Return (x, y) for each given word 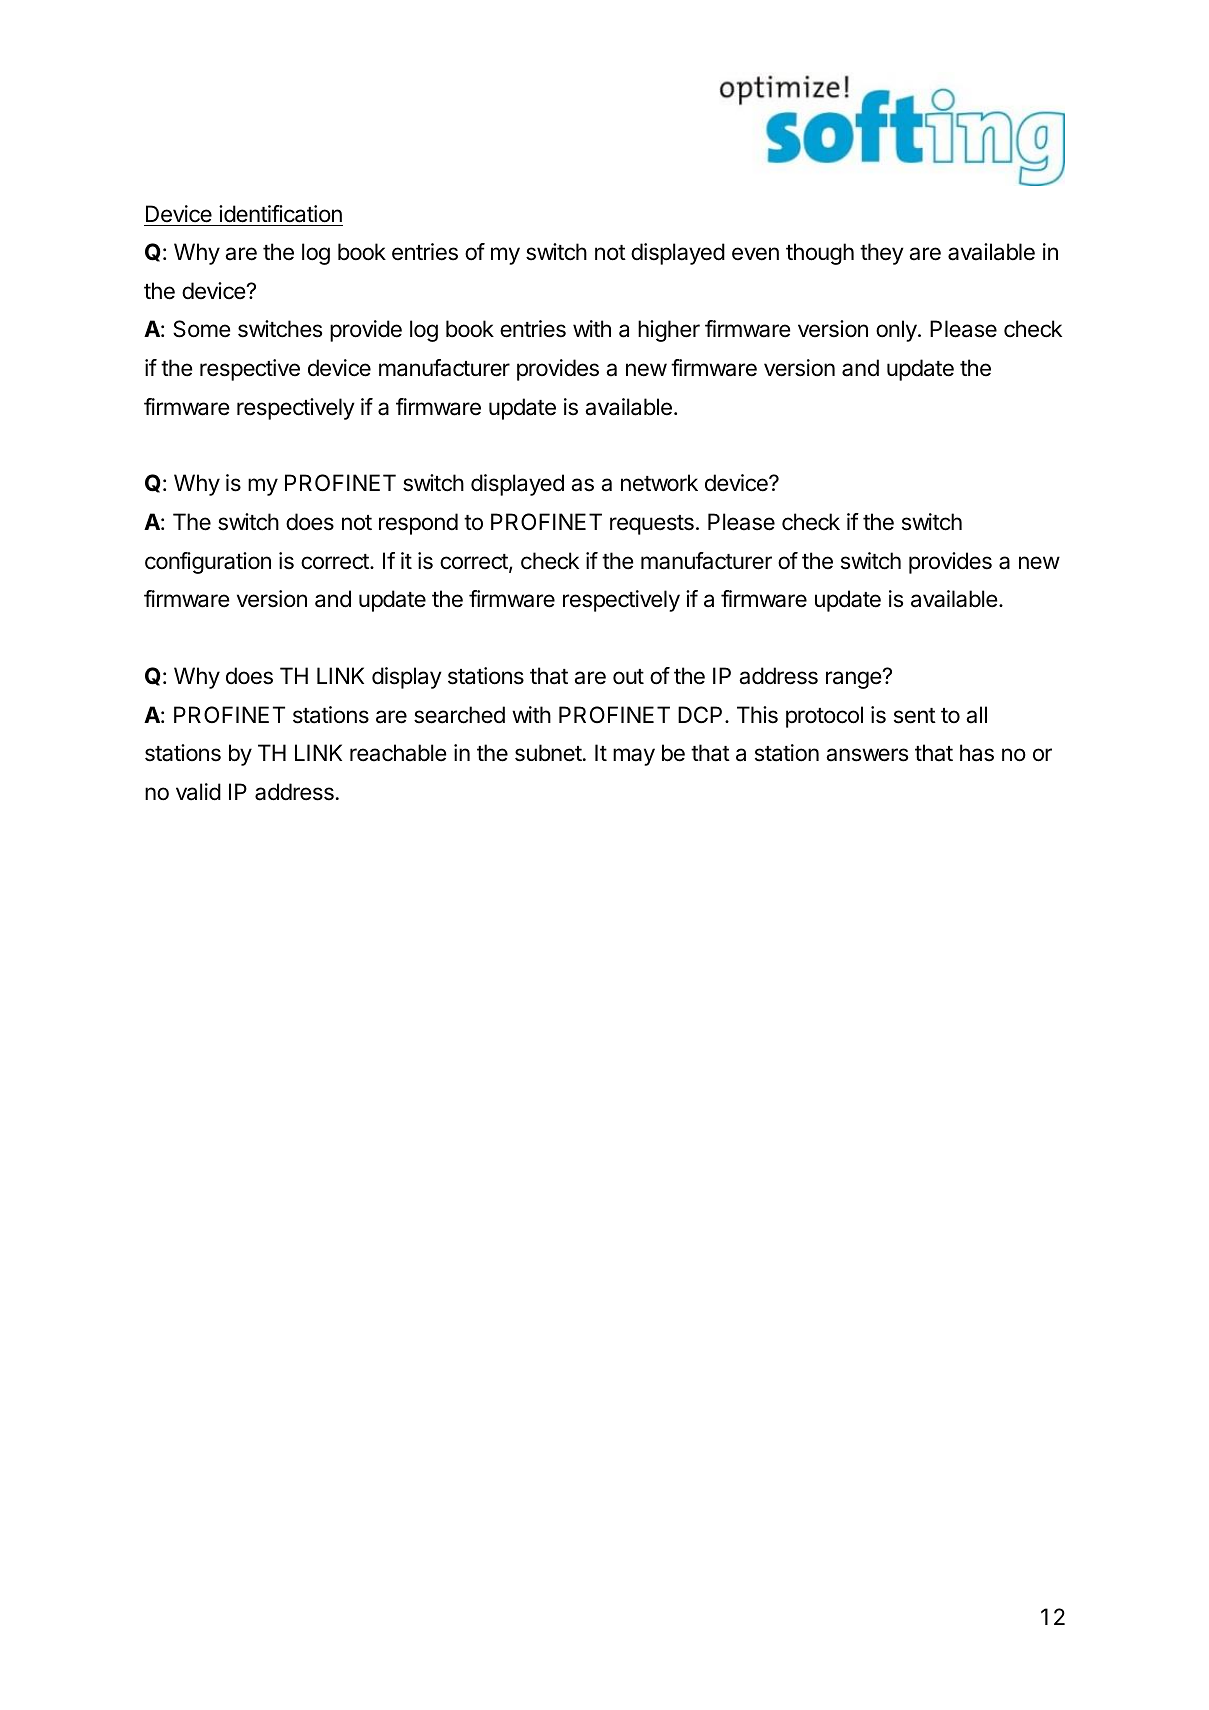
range (854, 680)
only (897, 331)
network (659, 483)
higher (669, 331)
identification (280, 214)
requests (652, 525)
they (882, 254)
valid (198, 792)
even (755, 254)
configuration (208, 563)
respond (418, 524)
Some (202, 329)
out (628, 676)
